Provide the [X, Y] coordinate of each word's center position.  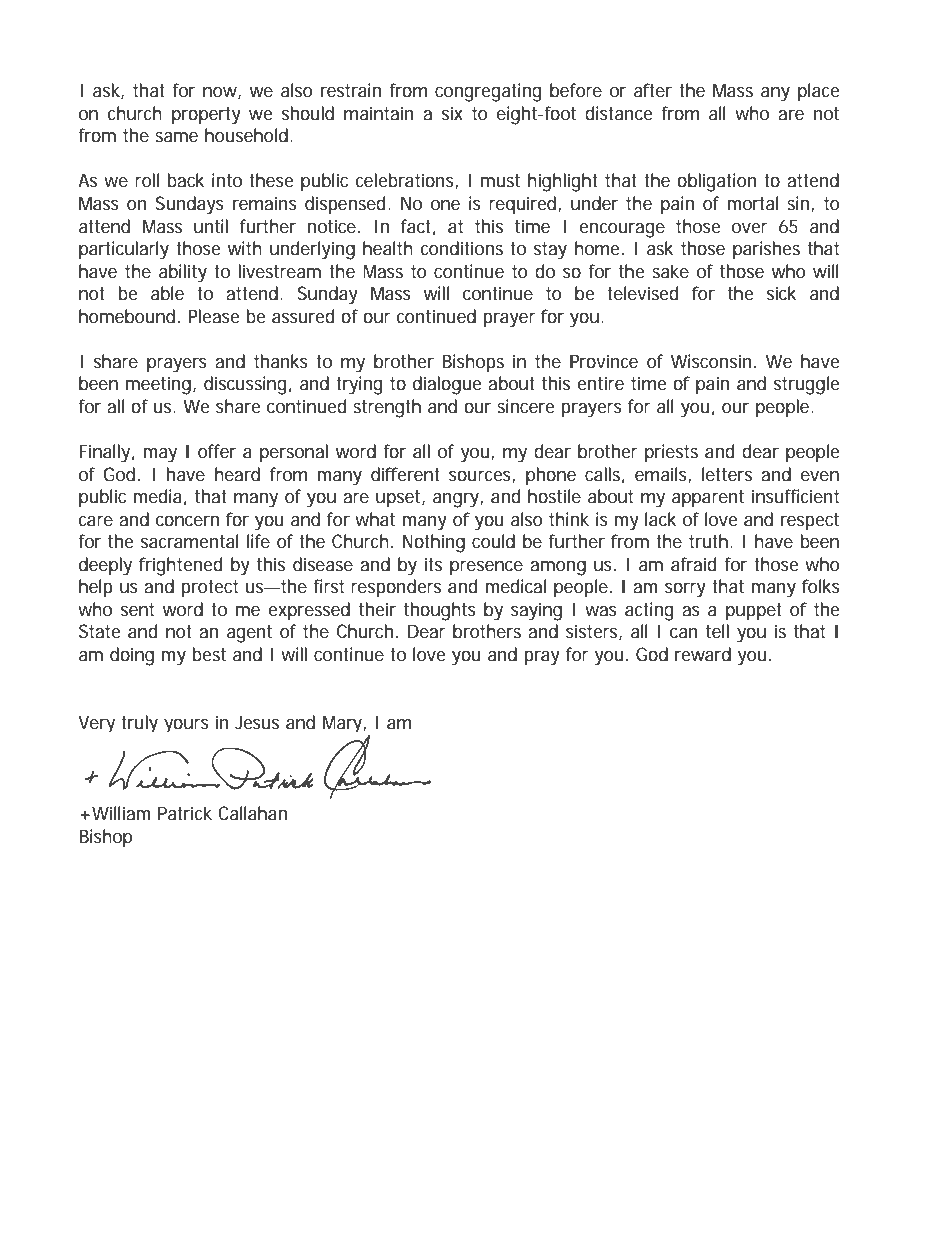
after [653, 90]
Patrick [185, 813]
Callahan [252, 813]
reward [703, 654]
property [206, 116]
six [452, 113]
